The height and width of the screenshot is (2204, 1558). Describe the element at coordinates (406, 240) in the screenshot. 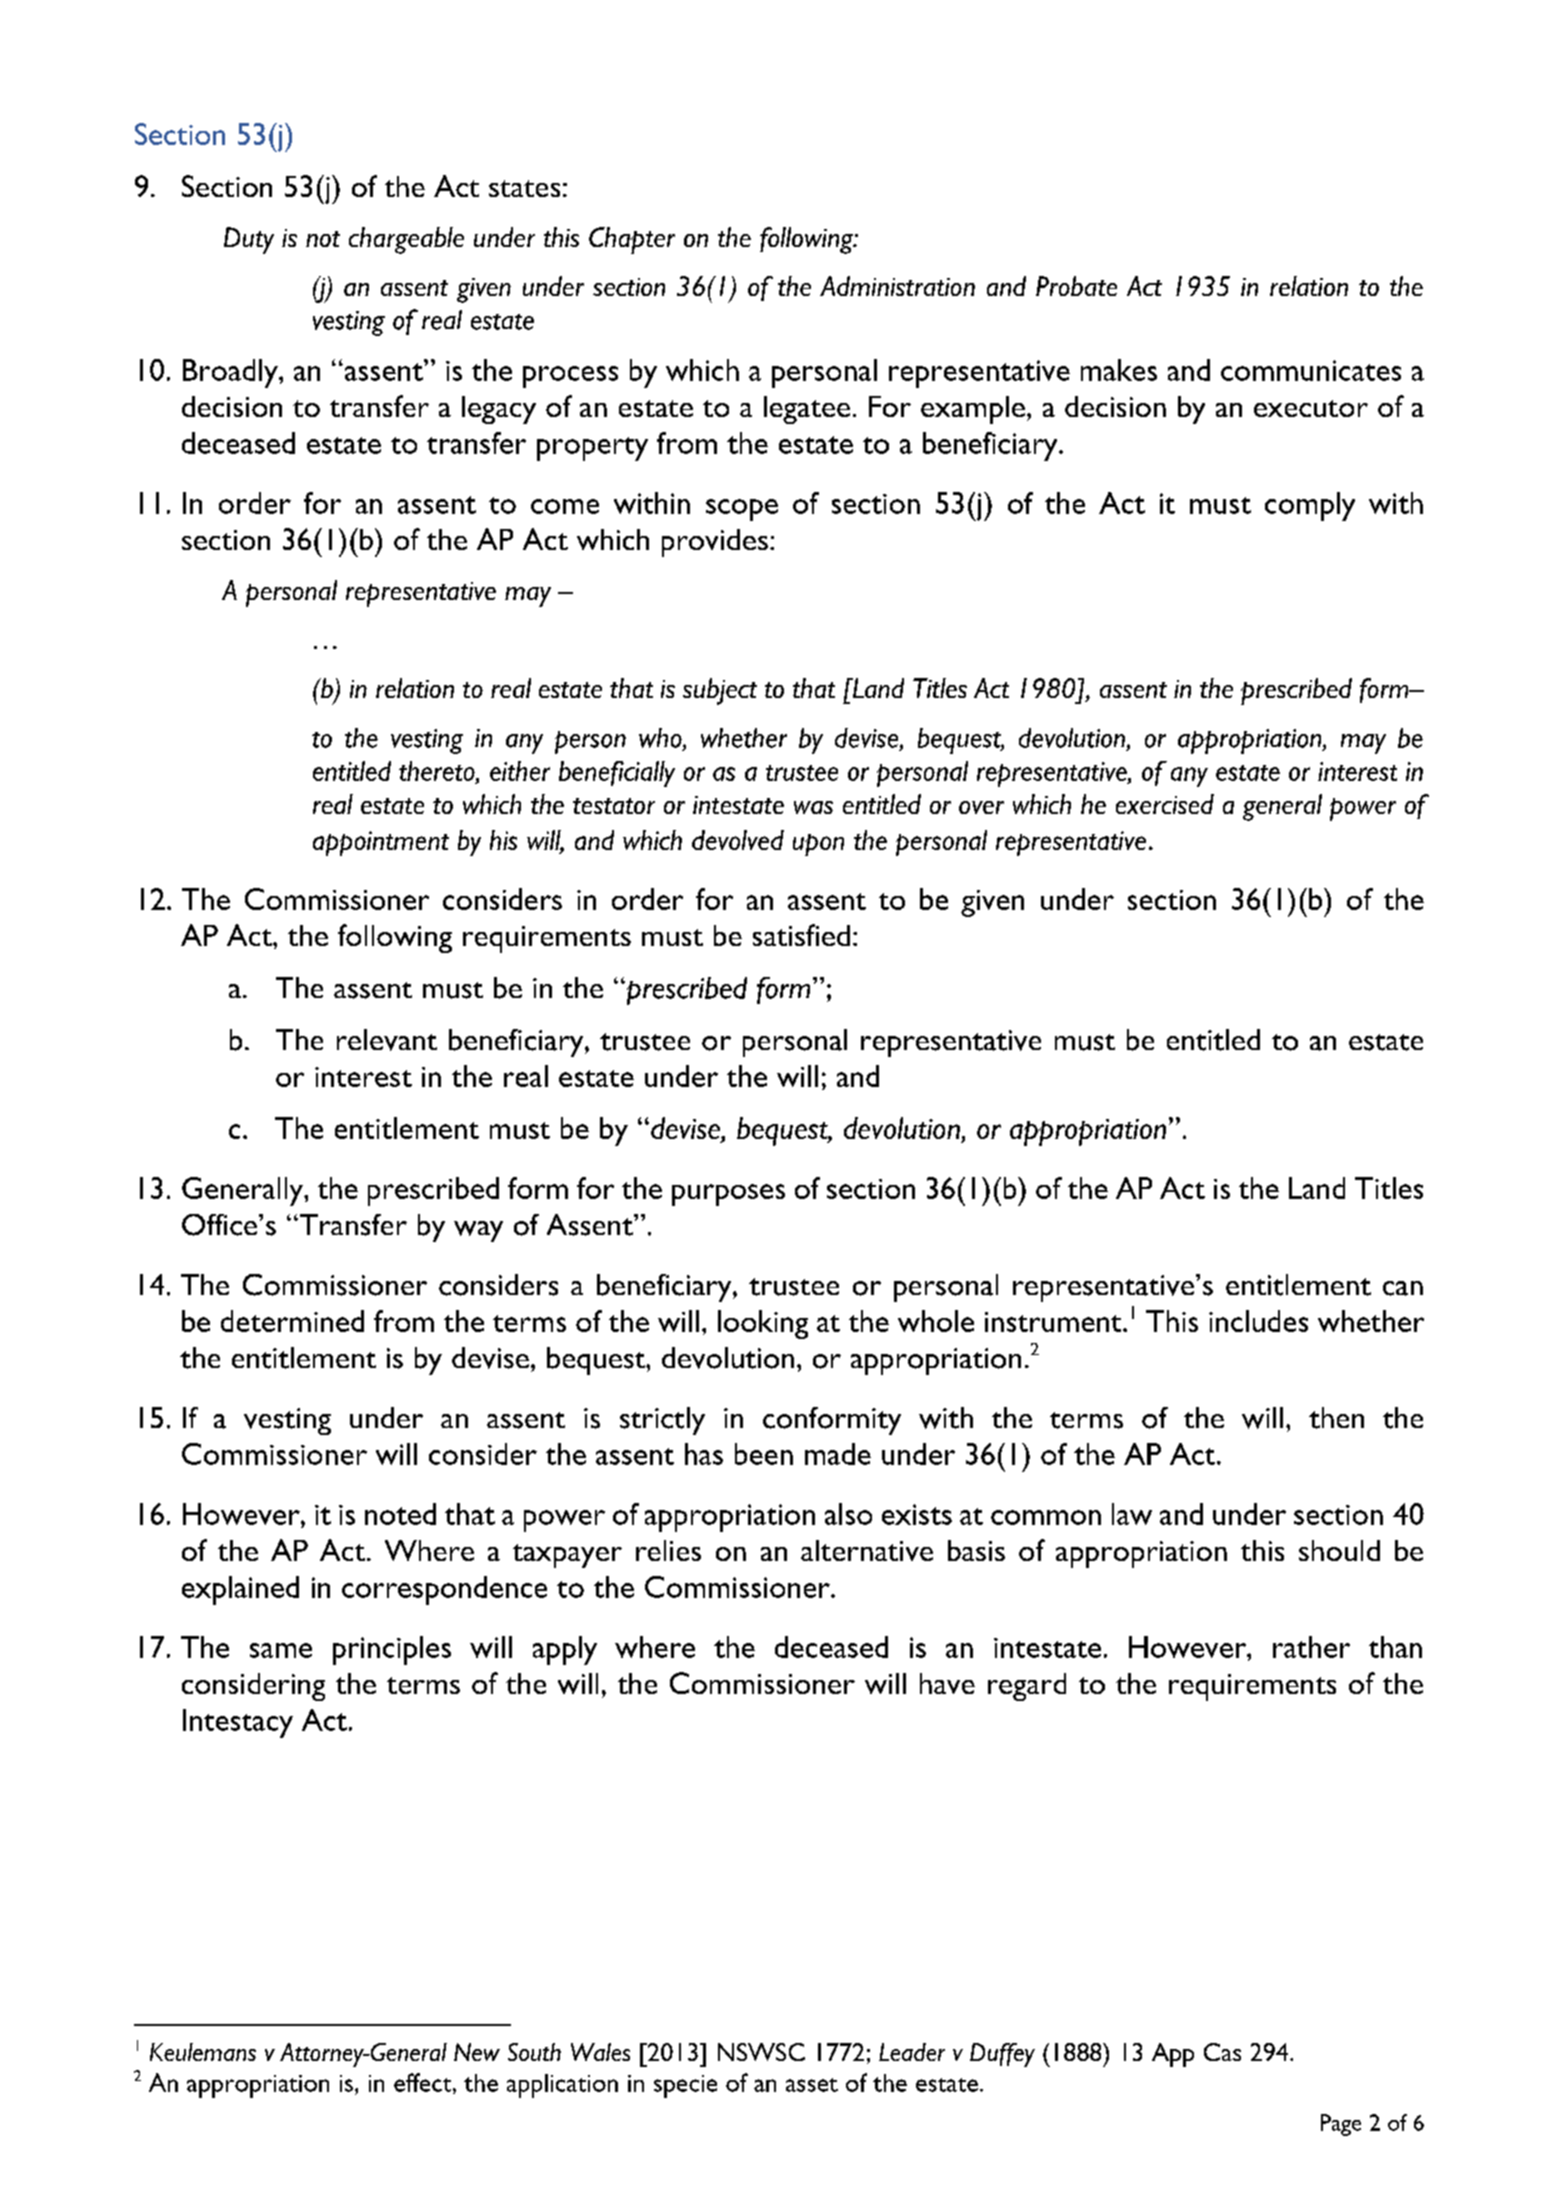

I see `chargeable` at that location.
